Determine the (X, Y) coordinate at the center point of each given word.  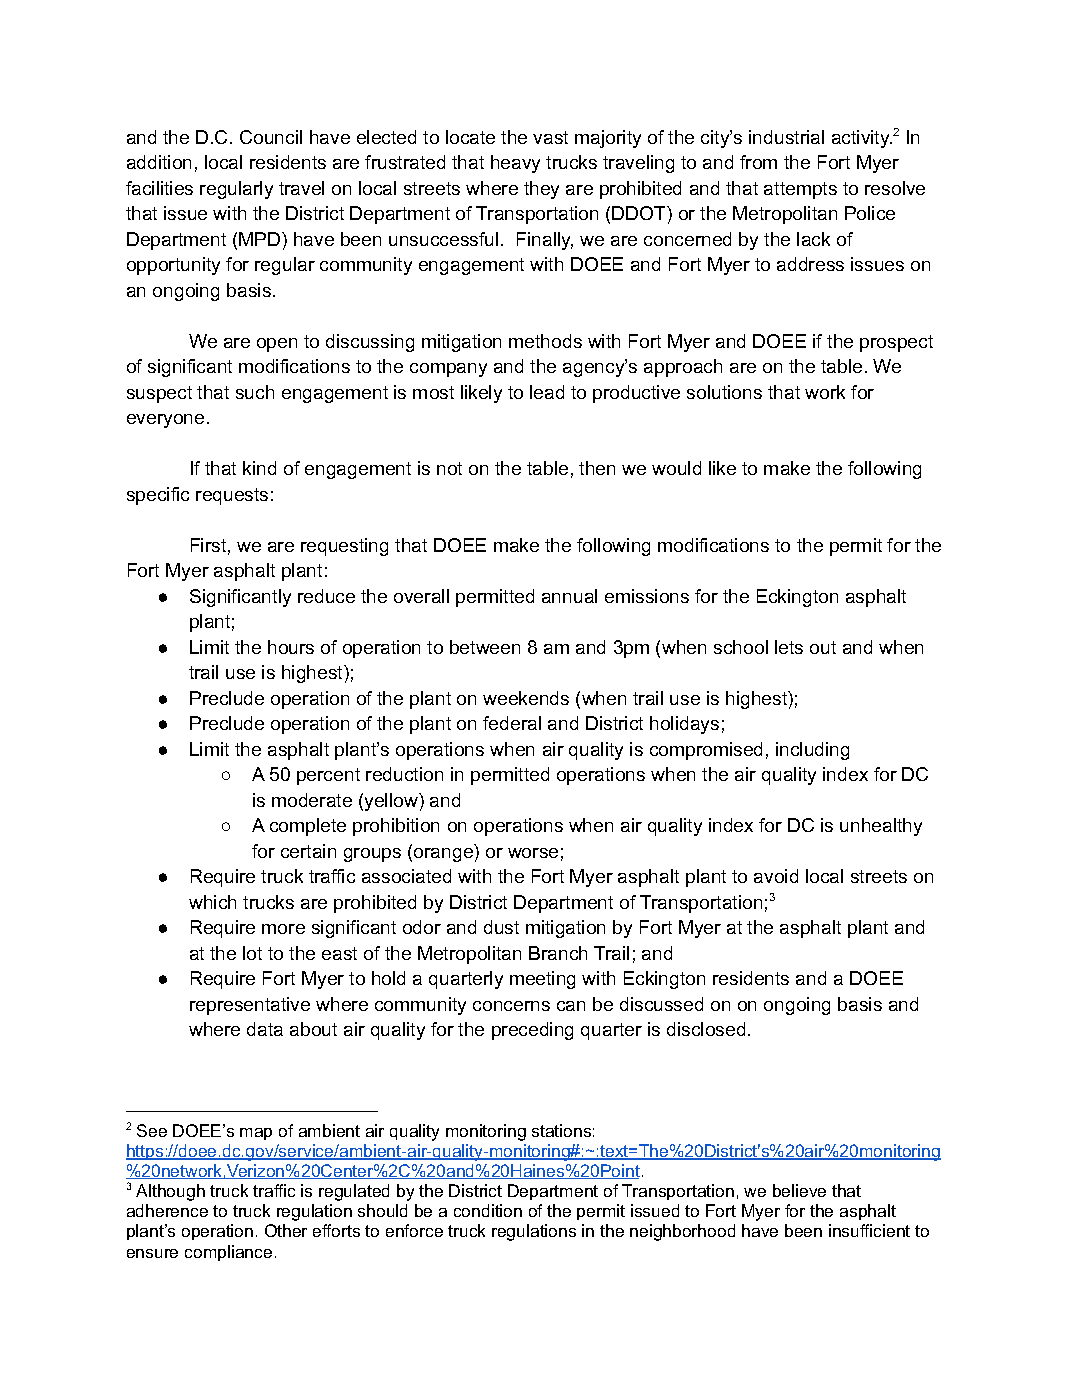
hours (291, 647)
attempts (800, 190)
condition (488, 1210)
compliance (228, 1253)
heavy (515, 164)
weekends (526, 698)
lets (789, 647)
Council (271, 137)
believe (799, 1190)
